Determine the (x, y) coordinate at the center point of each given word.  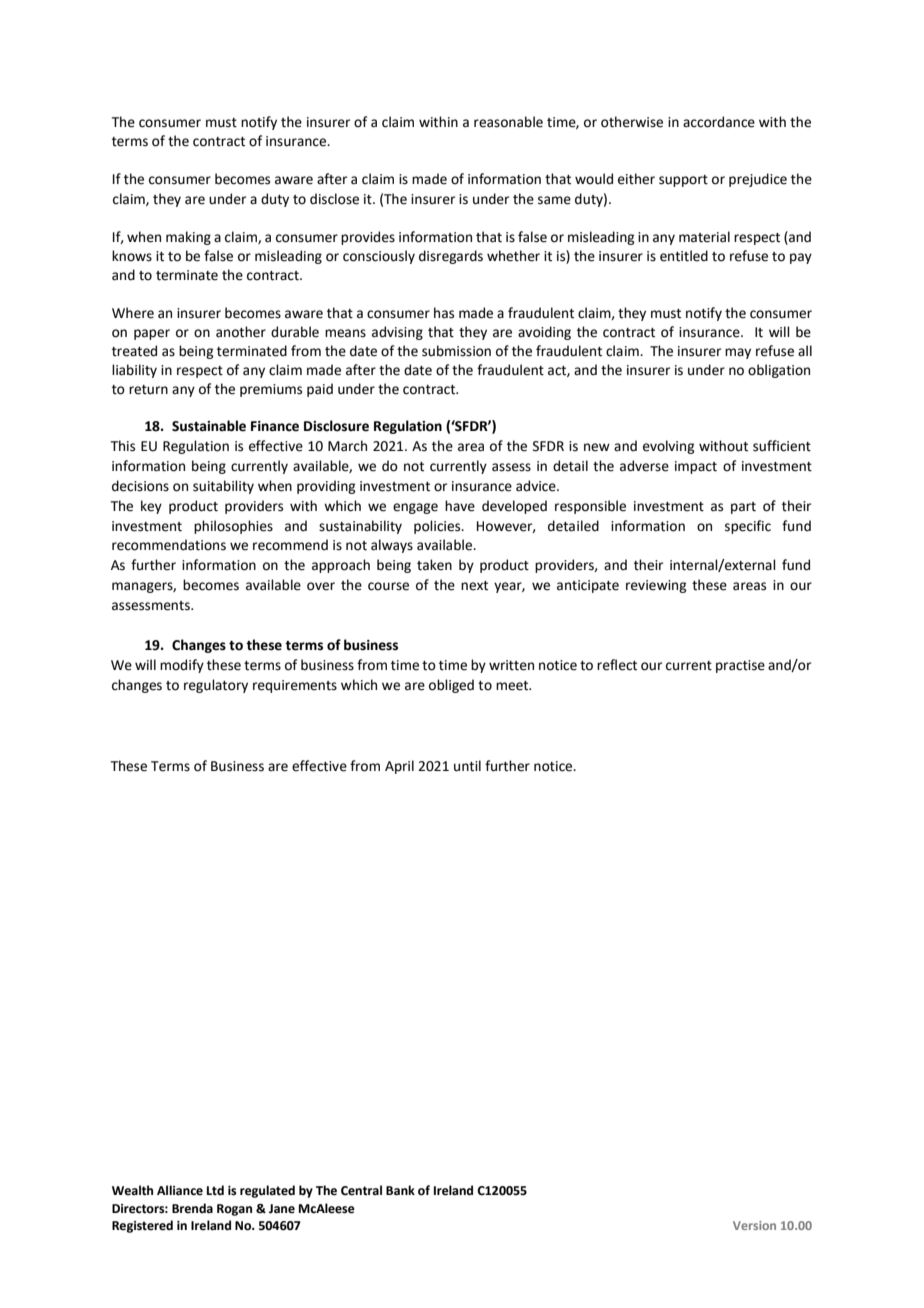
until (467, 766)
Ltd (215, 1190)
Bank (400, 1190)
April (399, 767)
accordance (719, 122)
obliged (451, 686)
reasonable (508, 122)
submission (456, 351)
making (188, 238)
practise (740, 666)
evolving (668, 447)
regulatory (216, 686)
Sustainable (209, 426)
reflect (617, 665)
